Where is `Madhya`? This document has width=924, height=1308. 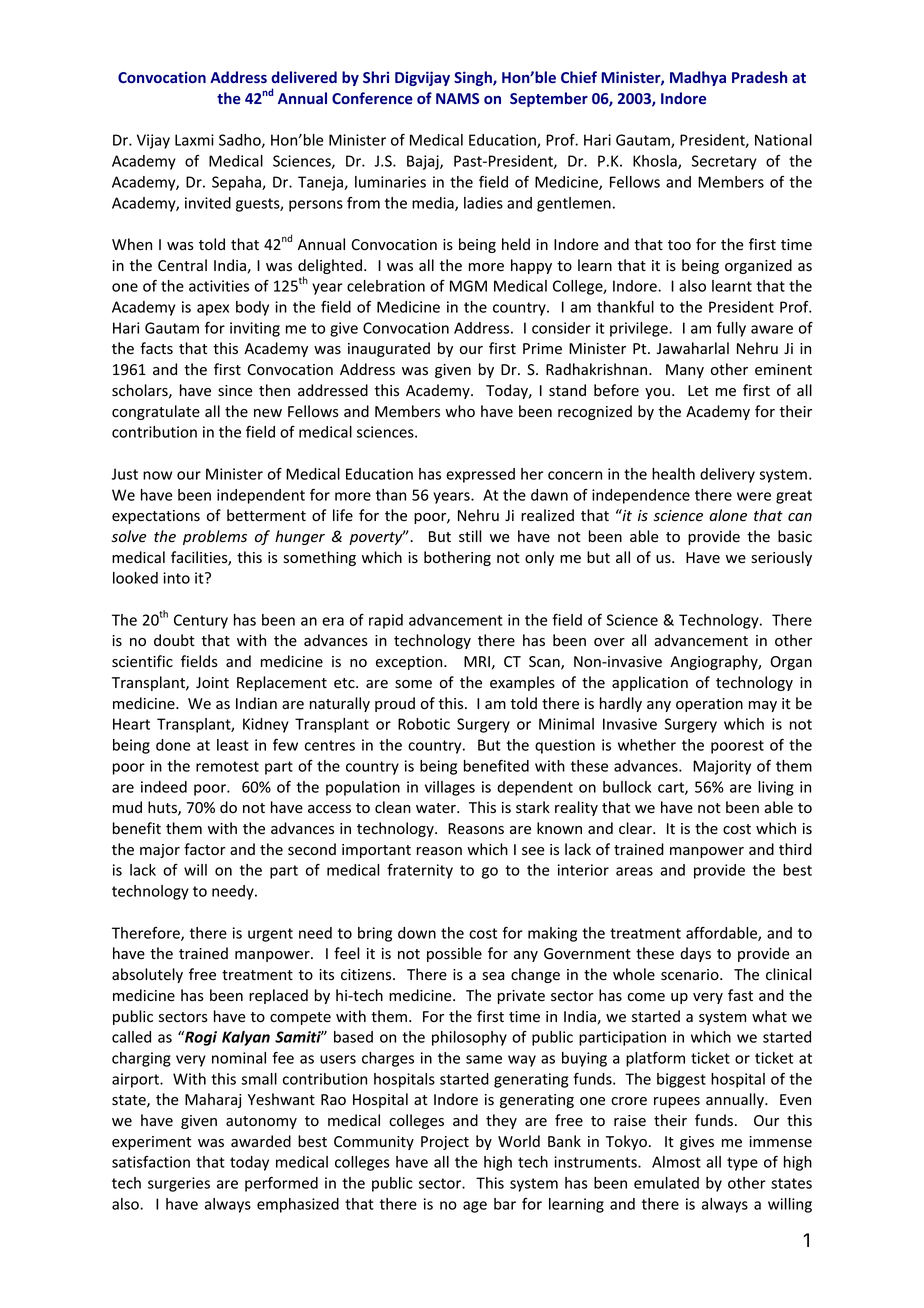
Madhya is located at coordinates (698, 78).
